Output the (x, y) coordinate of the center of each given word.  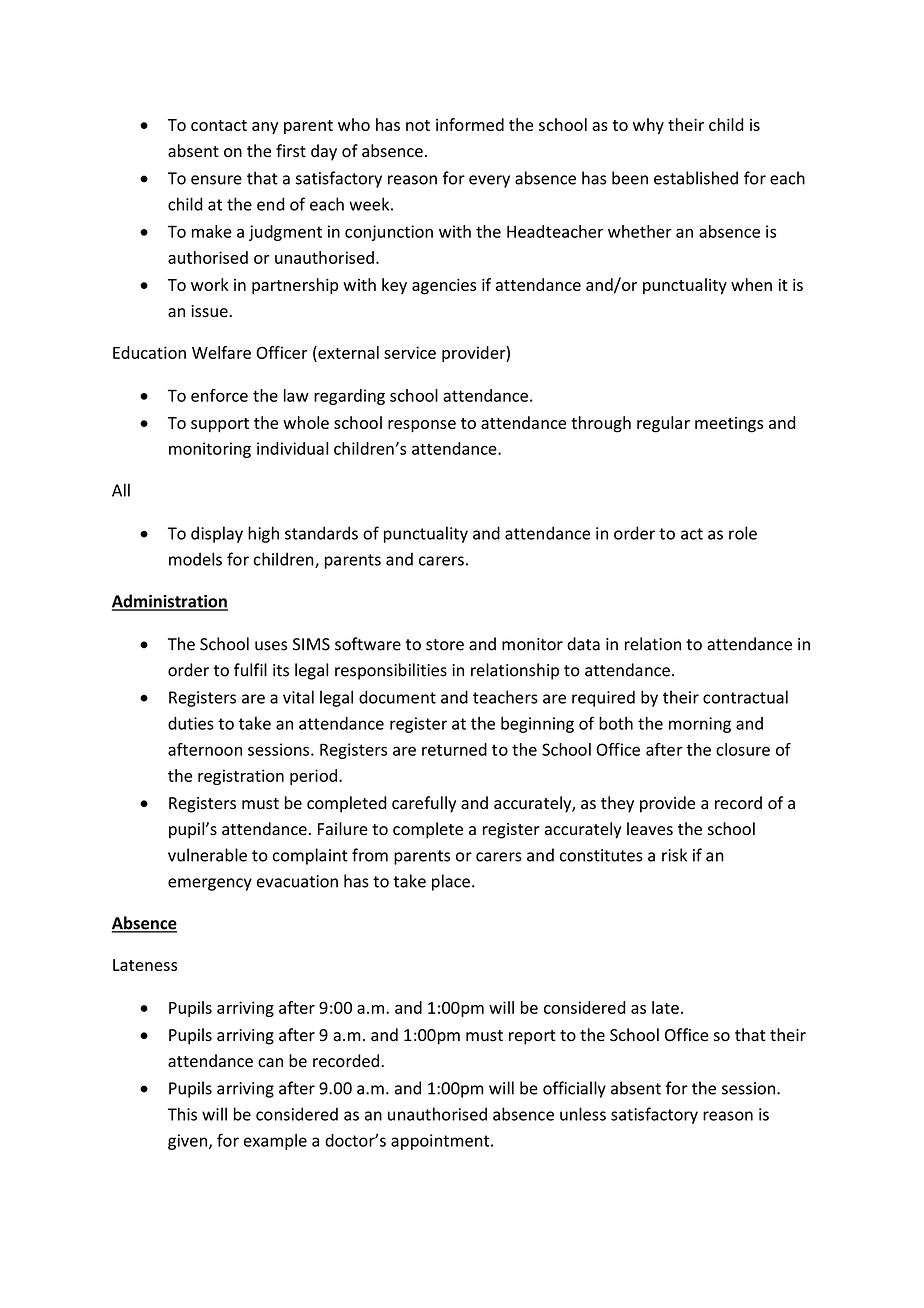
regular (663, 424)
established (696, 178)
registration (241, 777)
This (182, 1114)
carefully (424, 804)
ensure (216, 180)
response (422, 426)
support (220, 425)
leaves (650, 829)
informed (470, 124)
